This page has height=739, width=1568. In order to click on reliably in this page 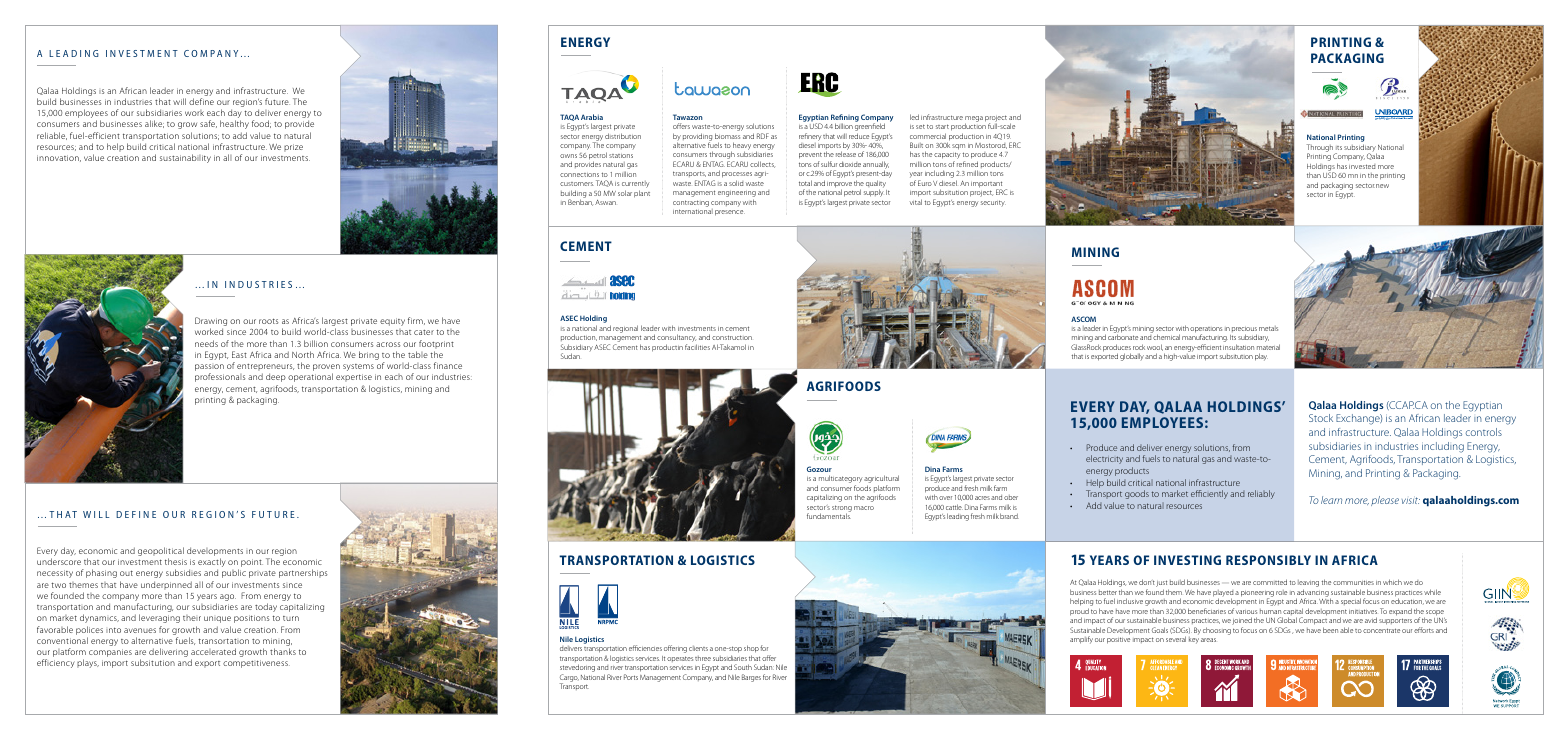, I will do `click(1261, 494)`.
